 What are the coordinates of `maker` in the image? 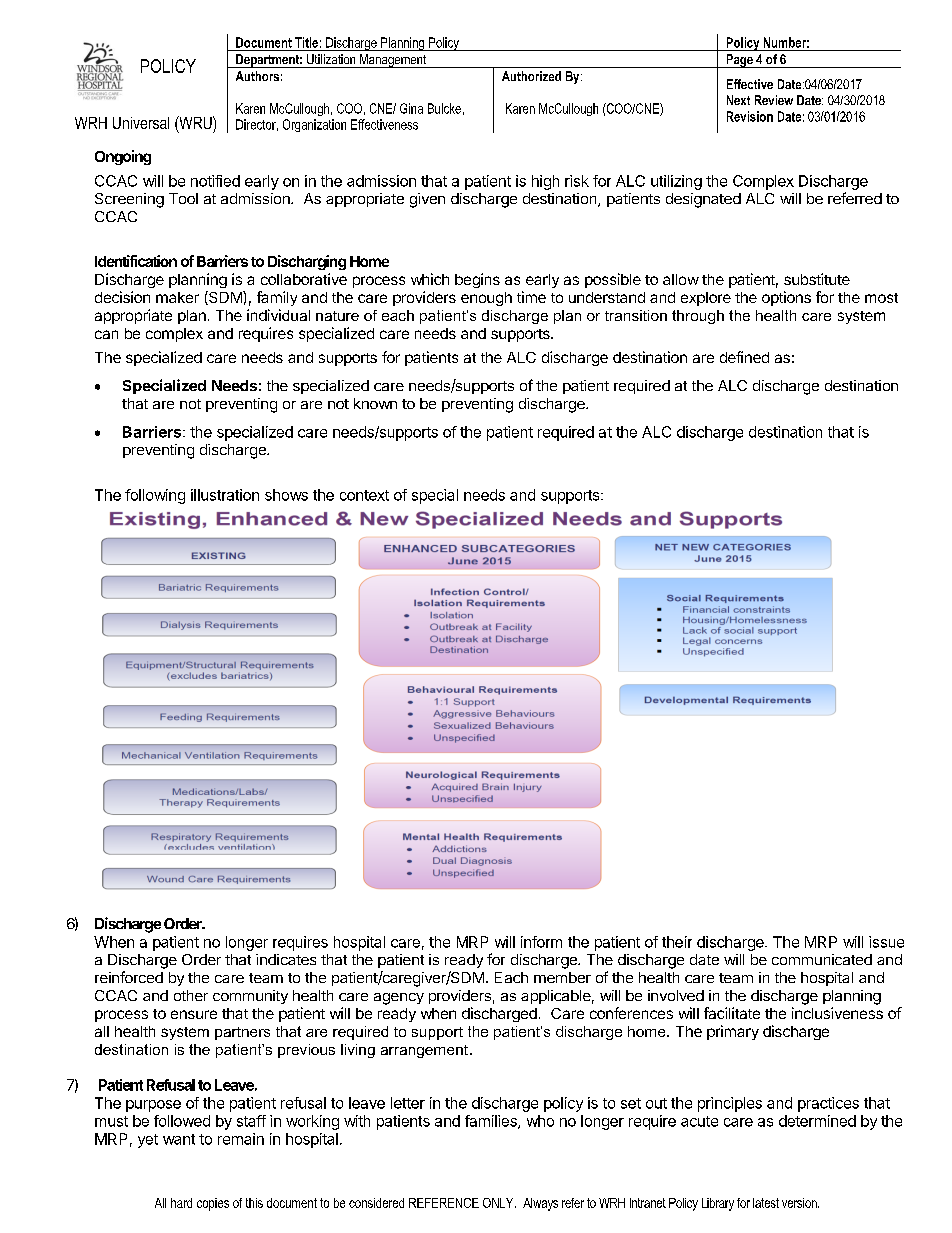 It's located at (177, 297).
